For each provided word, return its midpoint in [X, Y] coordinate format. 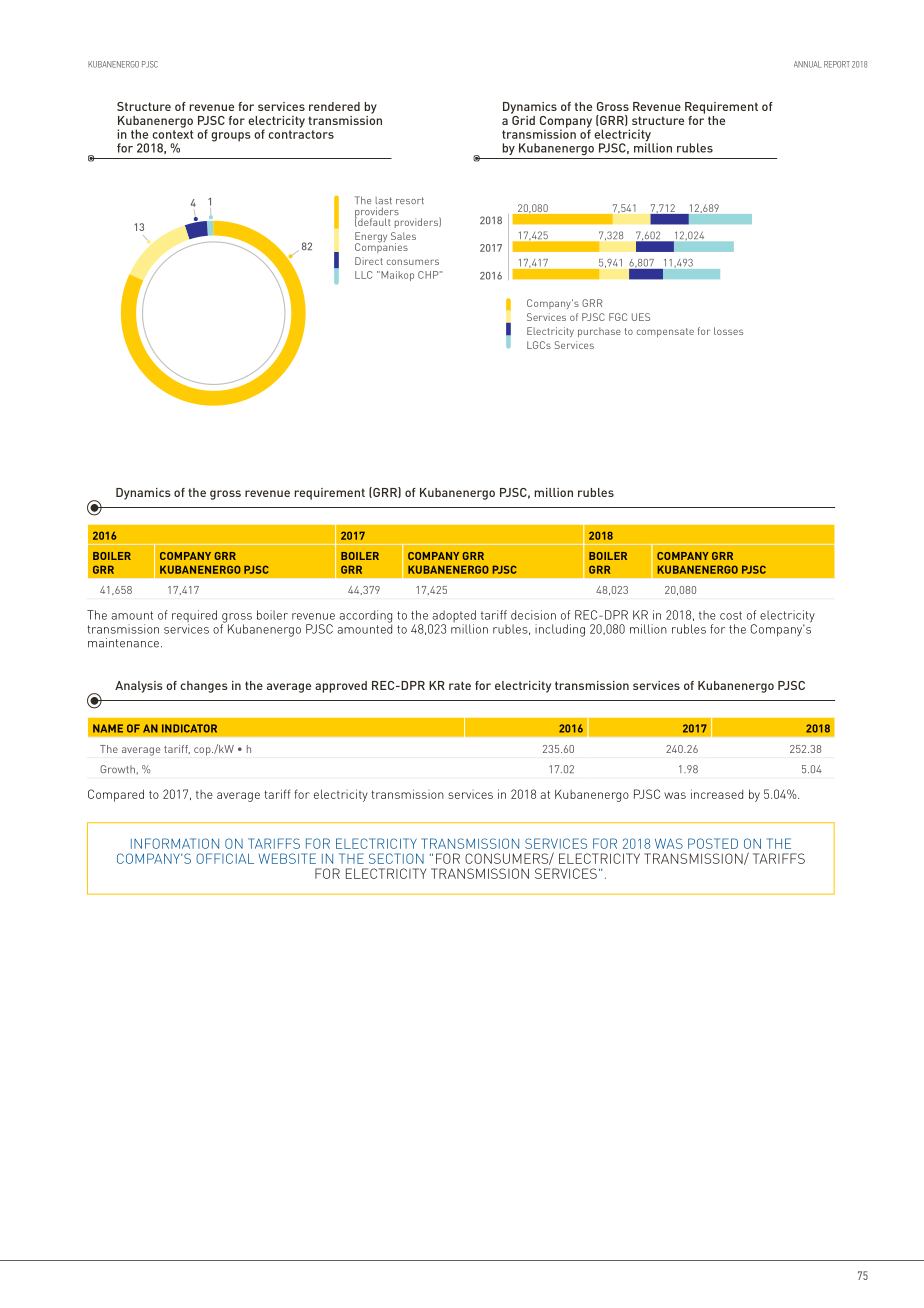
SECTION [396, 858]
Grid [523, 119]
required [194, 617]
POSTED [713, 843]
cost [731, 615]
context [172, 134]
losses [728, 331]
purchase [599, 332]
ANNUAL [808, 64]
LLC [363, 275]
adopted [453, 617]
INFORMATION [175, 843]
